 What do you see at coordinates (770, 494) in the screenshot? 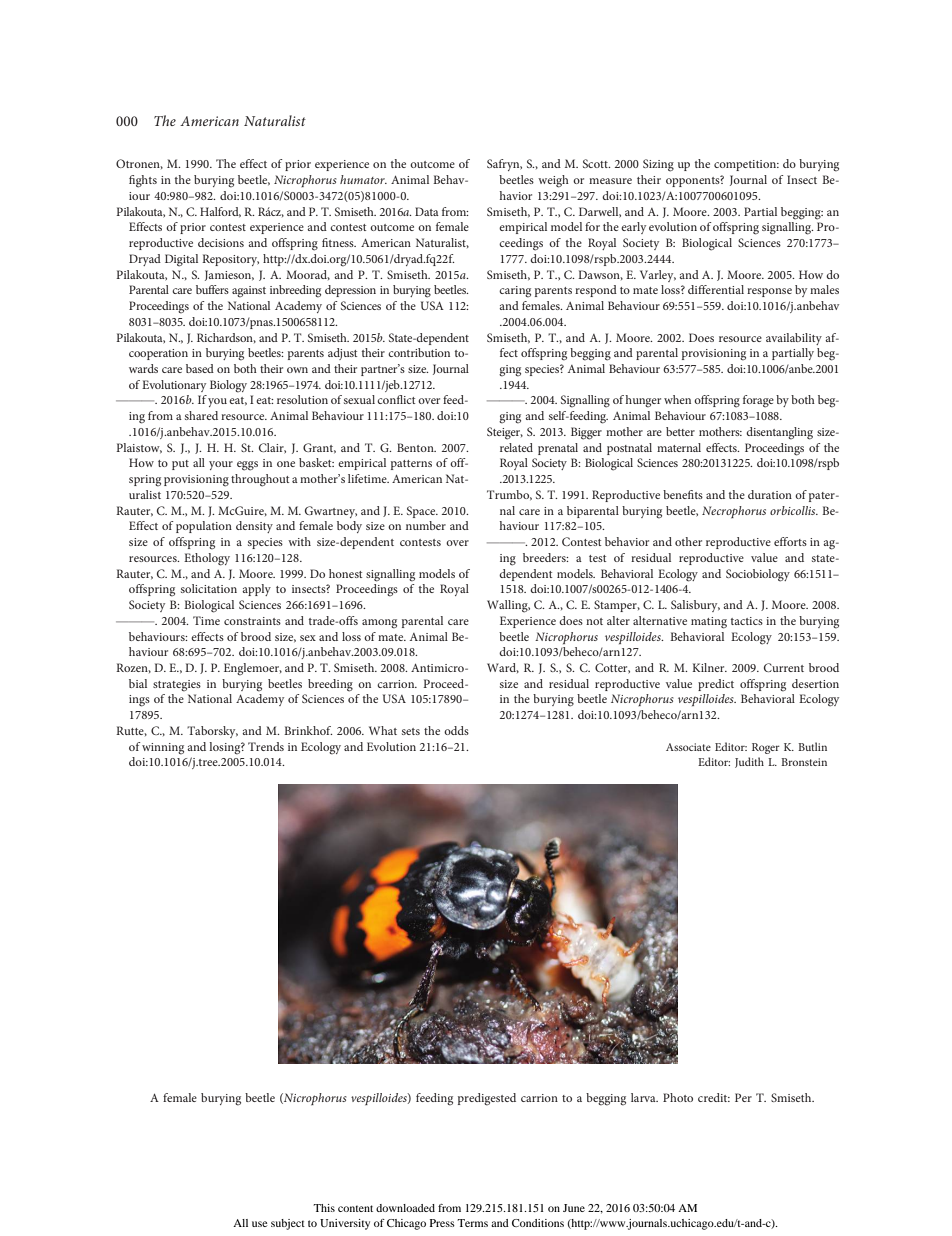
I see `duration` at bounding box center [770, 494].
